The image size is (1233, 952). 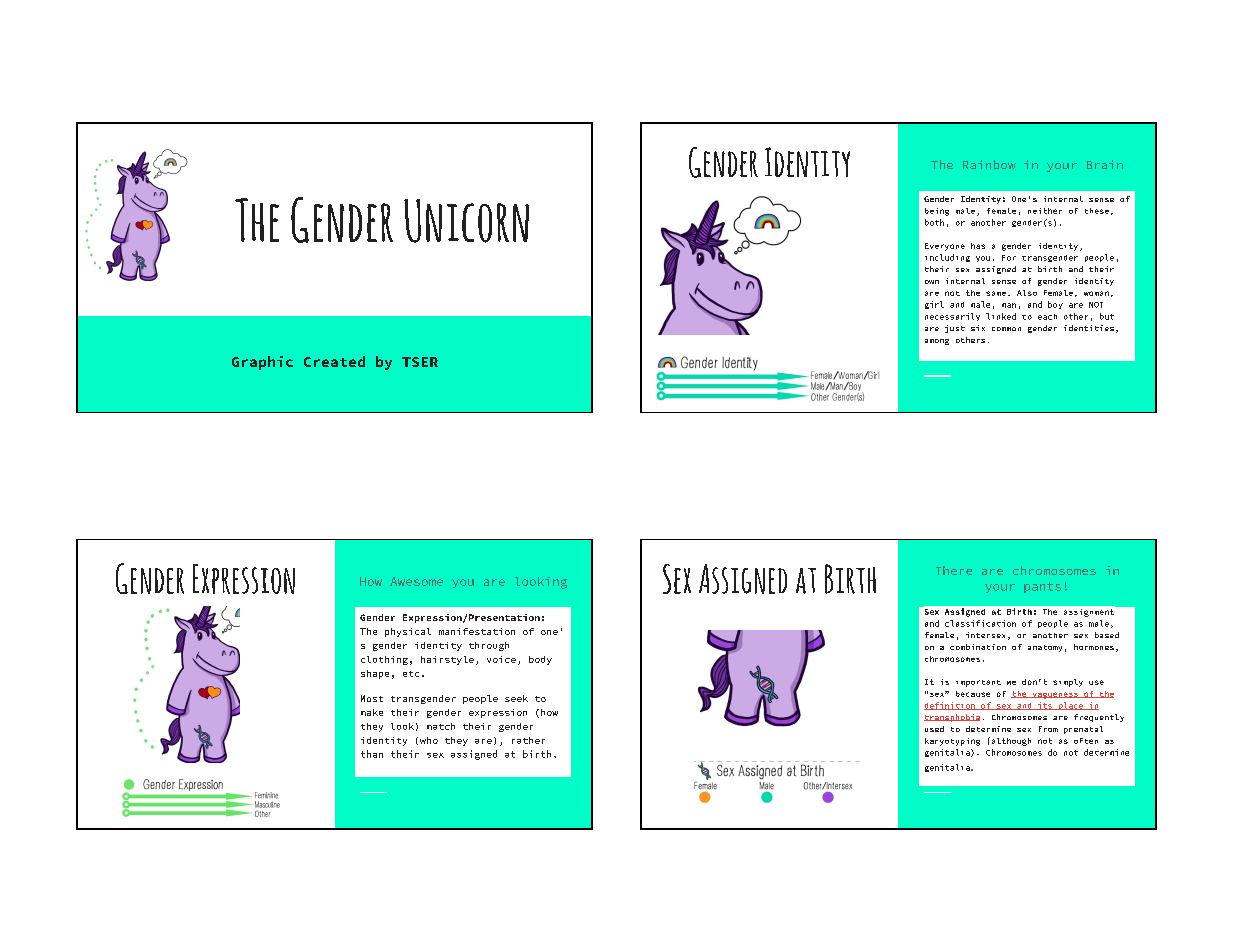 What do you see at coordinates (540, 660) in the image?
I see `body` at bounding box center [540, 660].
